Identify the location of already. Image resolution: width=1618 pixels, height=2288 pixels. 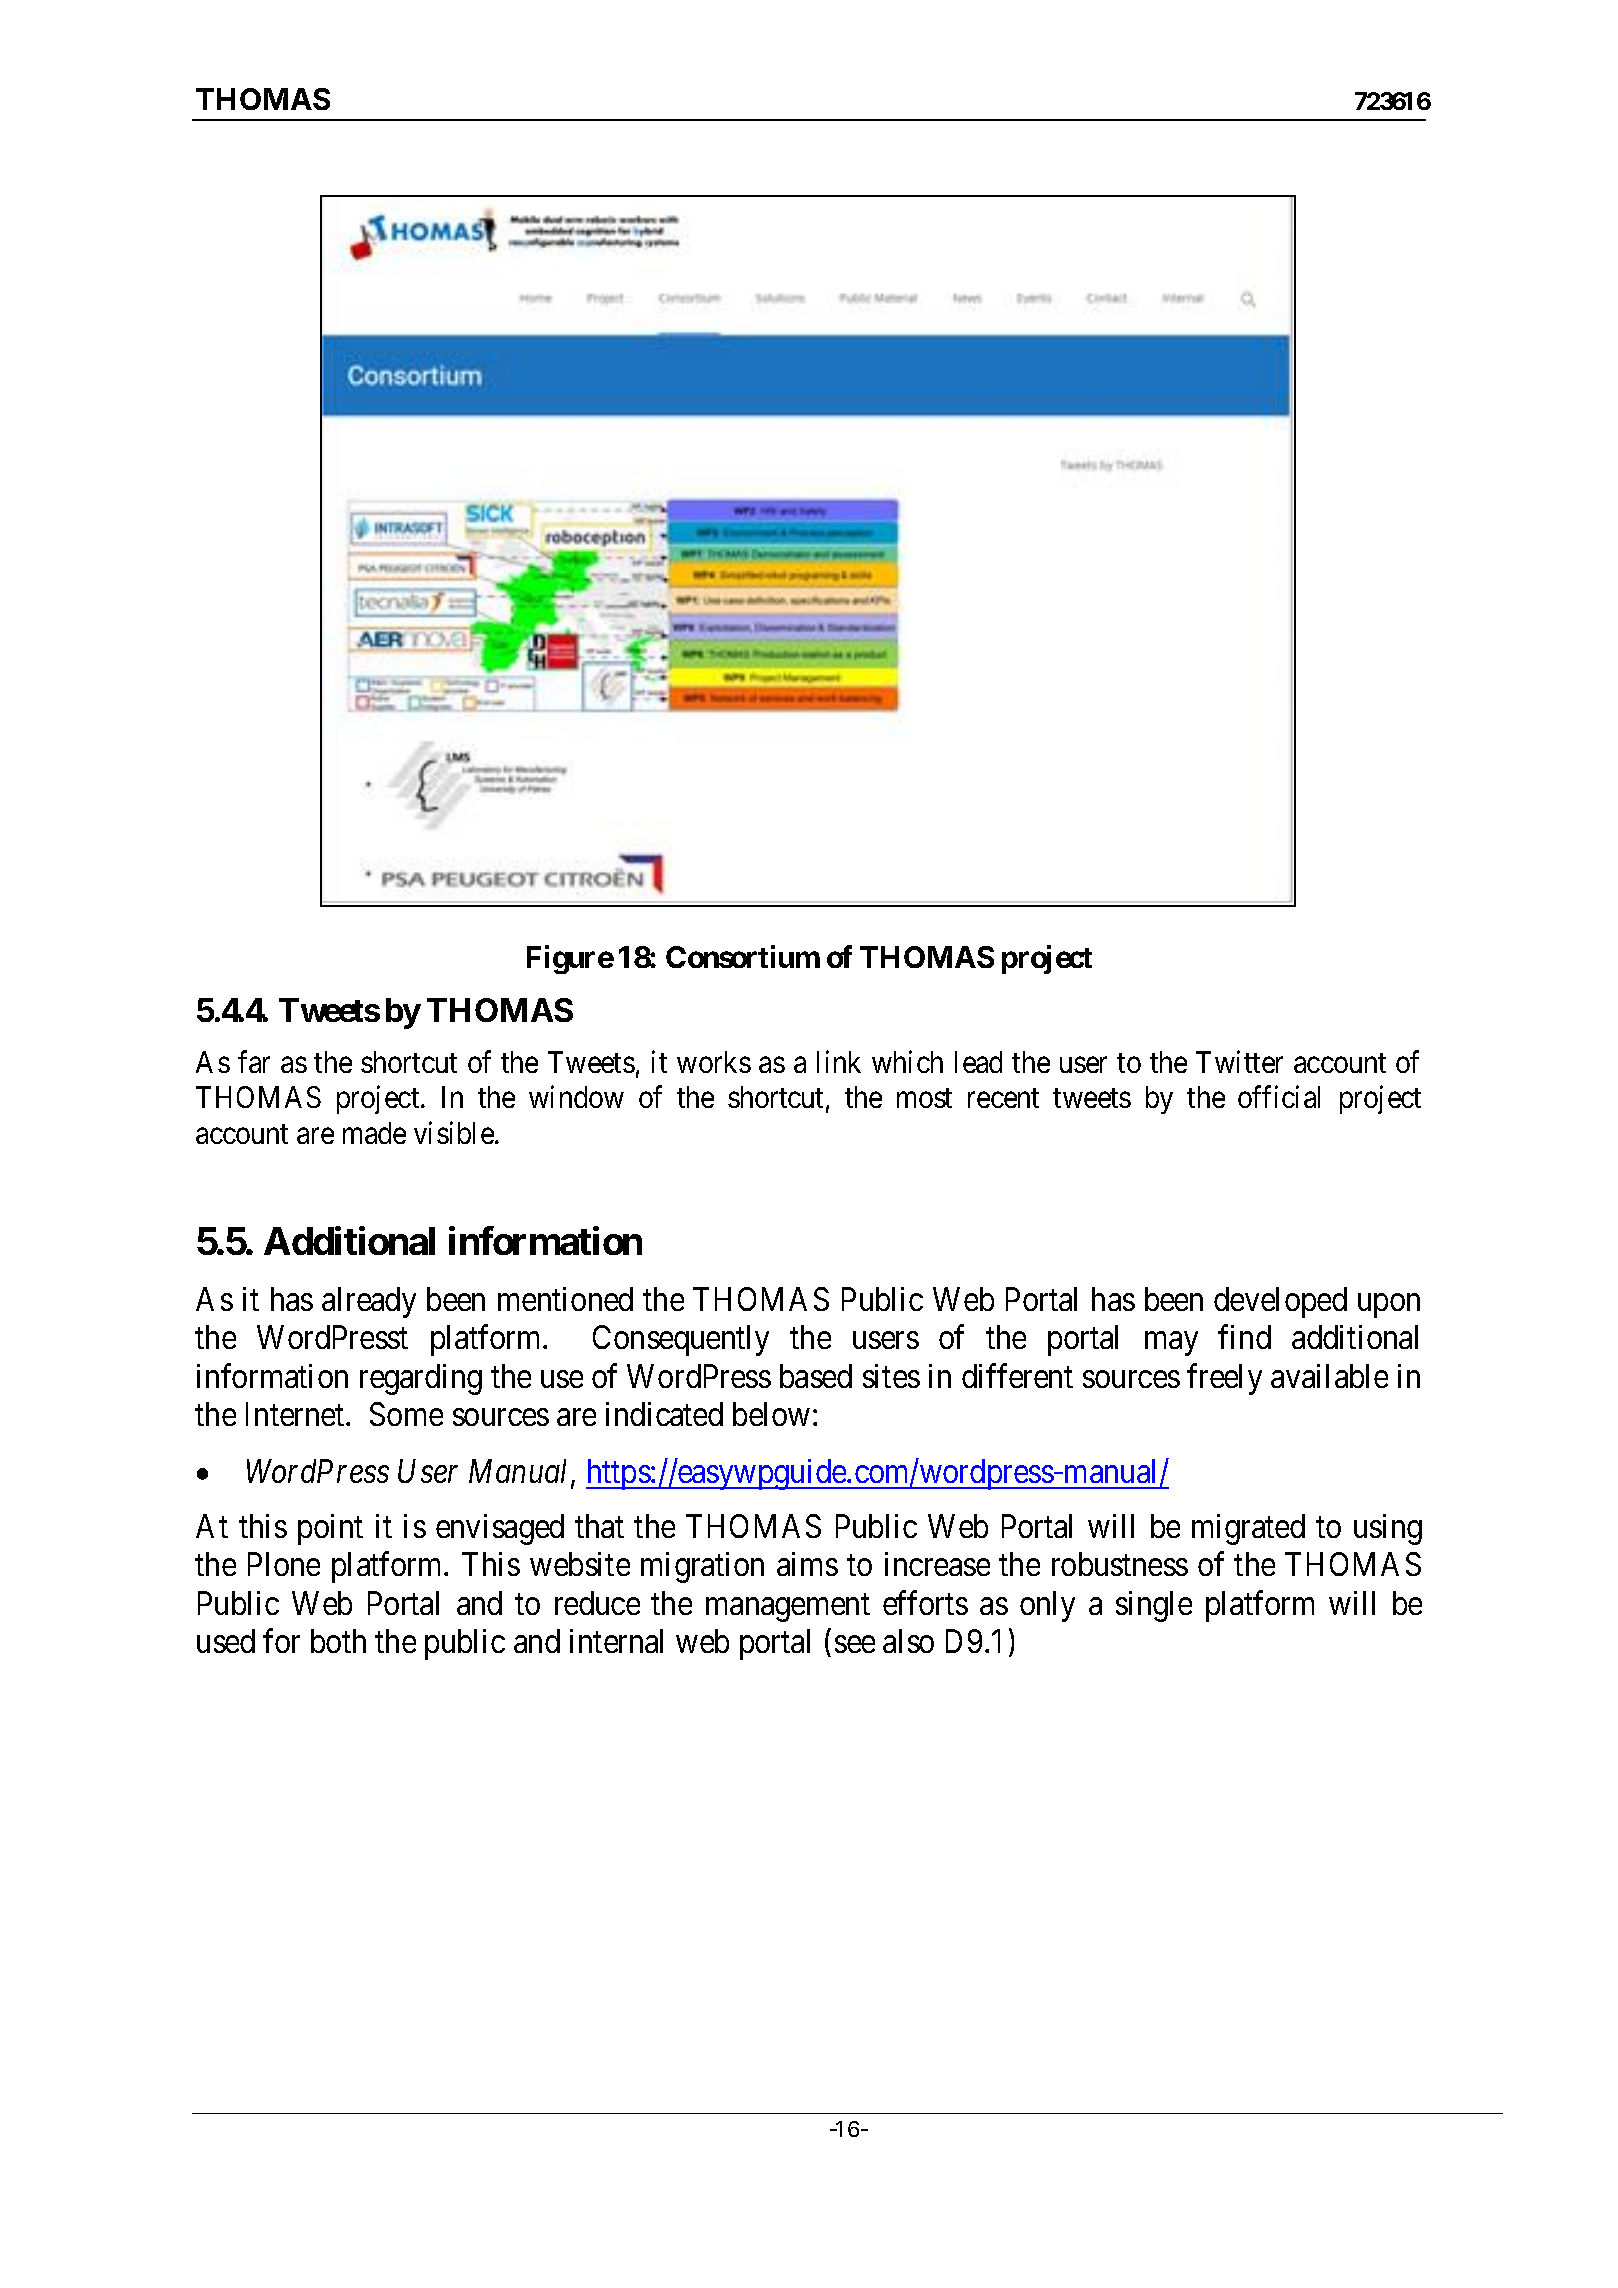
(369, 1302).
